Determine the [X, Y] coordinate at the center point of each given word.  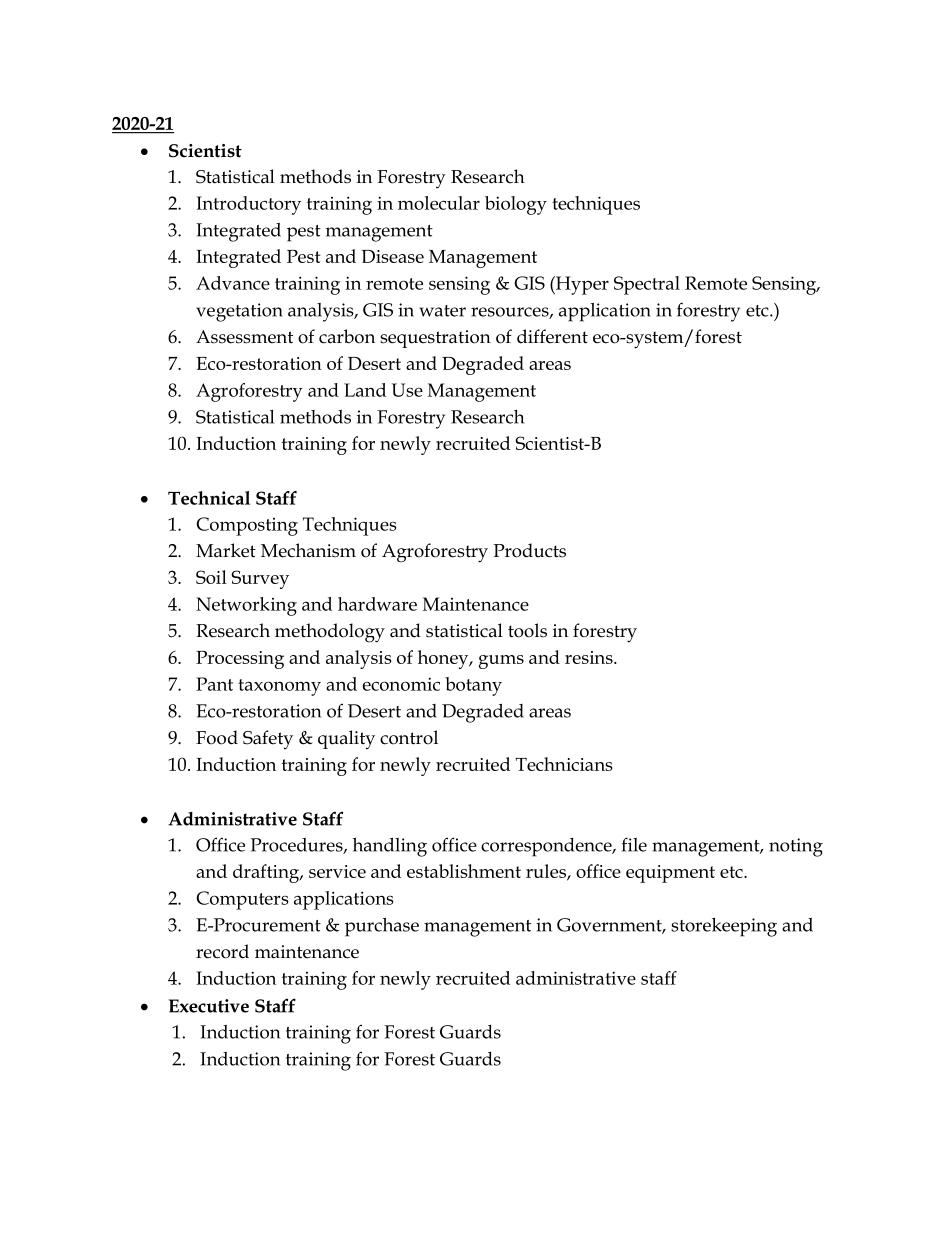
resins [590, 657]
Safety [268, 740]
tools [527, 630]
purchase [382, 927]
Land [365, 390]
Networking [246, 606]
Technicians [564, 764]
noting [796, 847]
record [222, 951]
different [552, 336]
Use [407, 390]
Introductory [248, 205]
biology [516, 205]
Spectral [647, 285]
